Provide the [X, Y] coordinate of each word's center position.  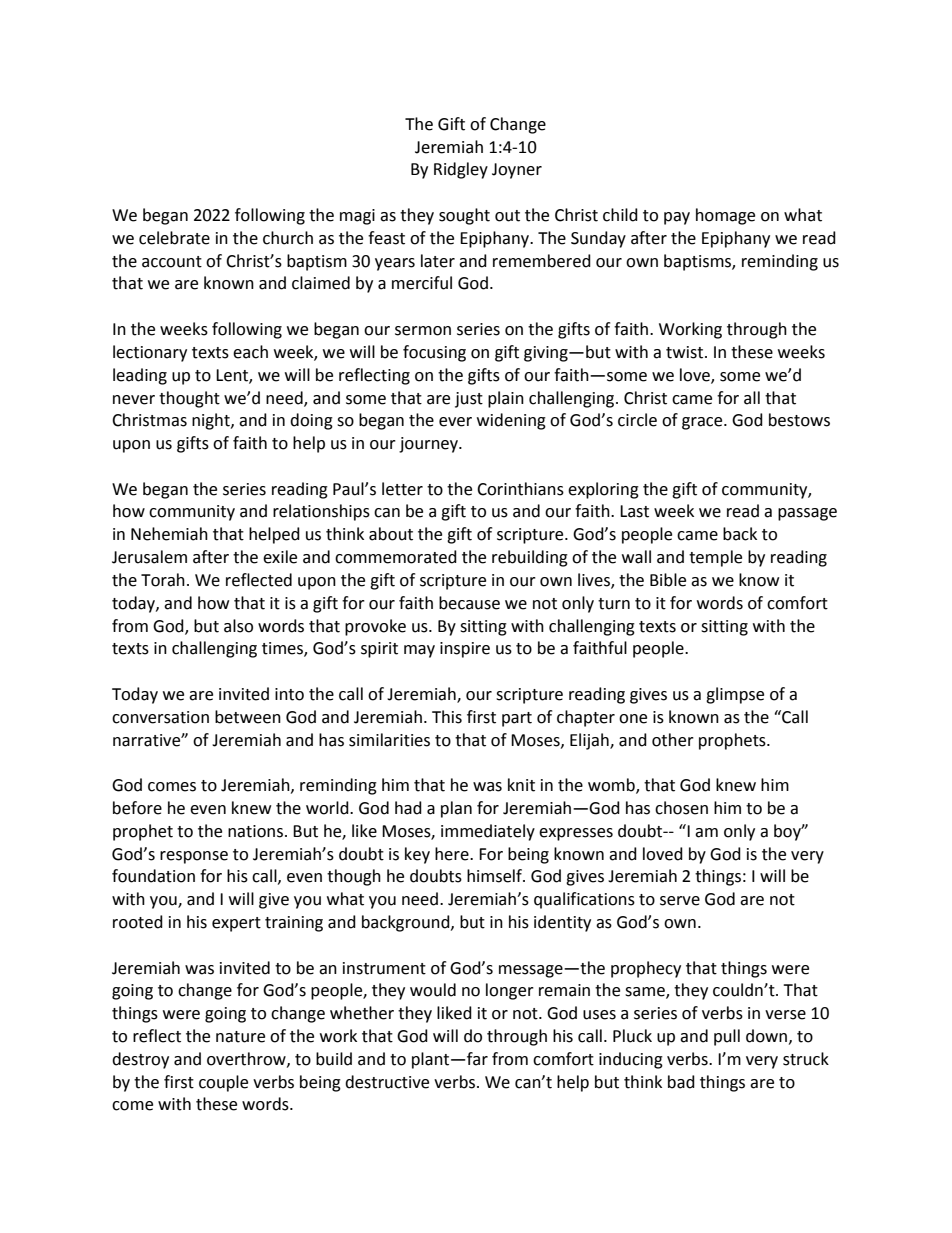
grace [703, 423]
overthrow [247, 1059]
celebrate [174, 238]
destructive [387, 1082]
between [248, 717]
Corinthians [520, 489]
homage [725, 216]
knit [521, 785]
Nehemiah [169, 534]
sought [464, 216]
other [673, 740]
